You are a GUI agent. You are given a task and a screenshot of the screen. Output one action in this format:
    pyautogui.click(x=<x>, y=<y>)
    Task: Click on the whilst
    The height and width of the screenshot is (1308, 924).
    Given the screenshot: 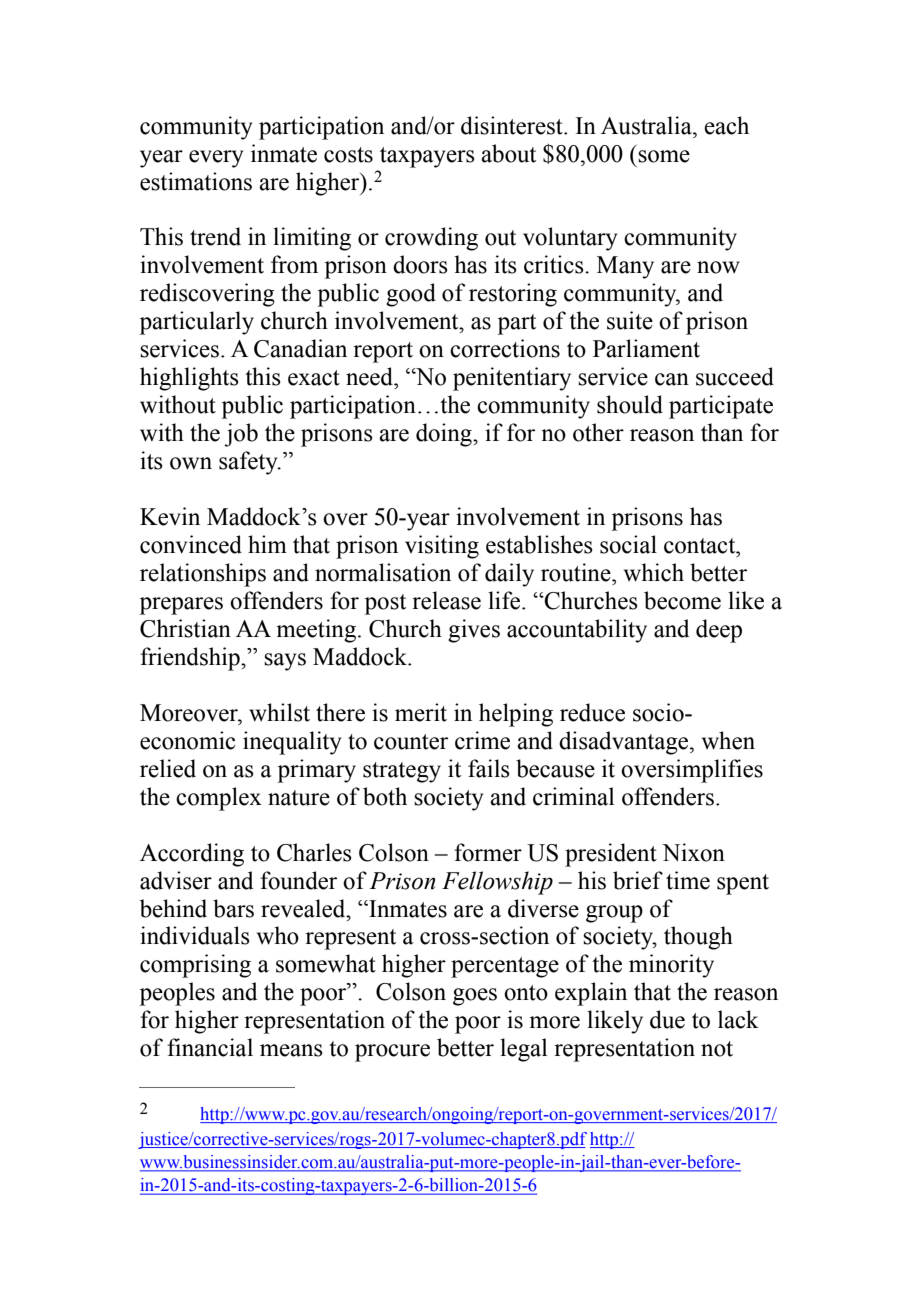 What is the action you would take?
    pyautogui.click(x=279, y=712)
